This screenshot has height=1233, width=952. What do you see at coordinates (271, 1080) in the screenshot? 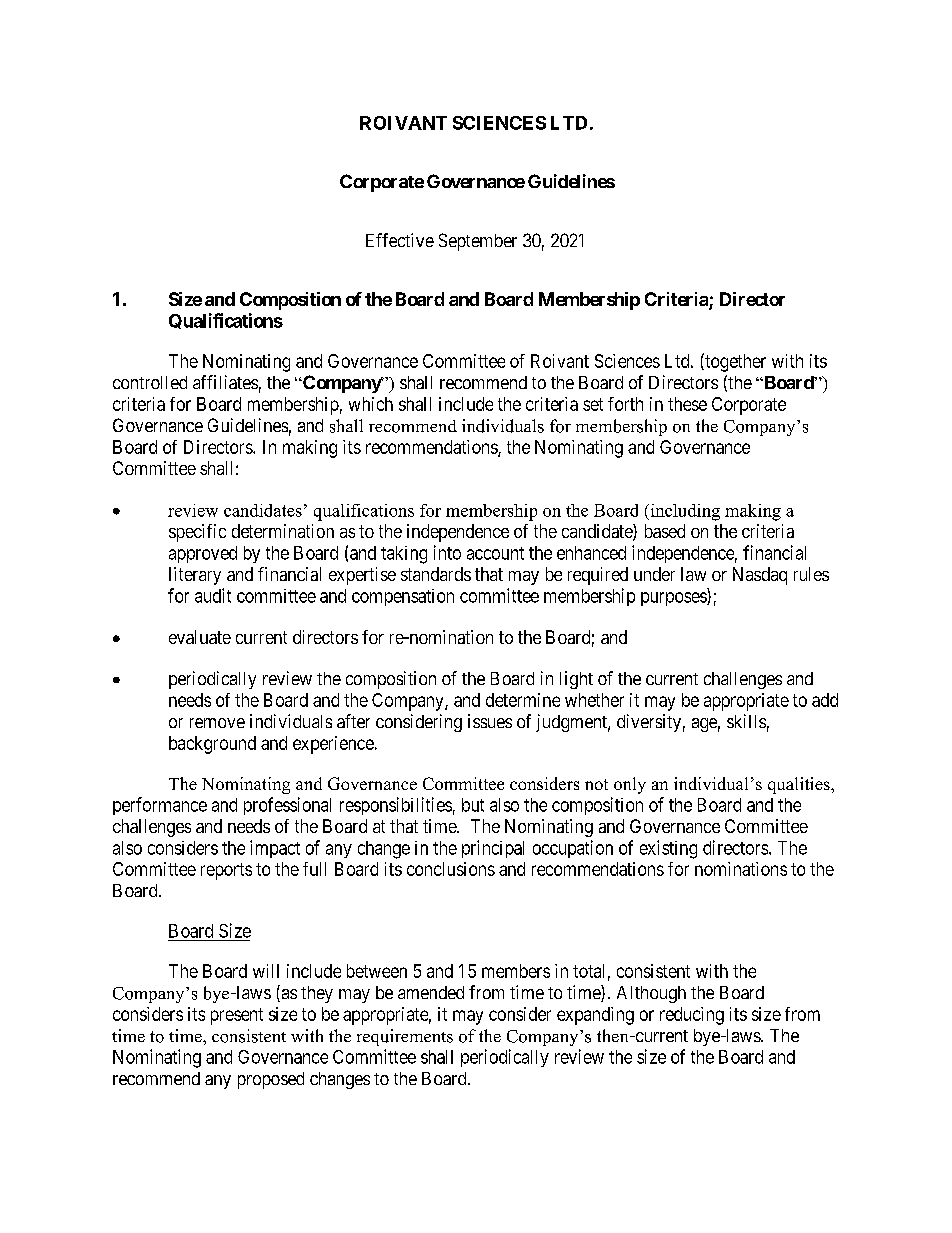
I see `proposed` at bounding box center [271, 1080].
